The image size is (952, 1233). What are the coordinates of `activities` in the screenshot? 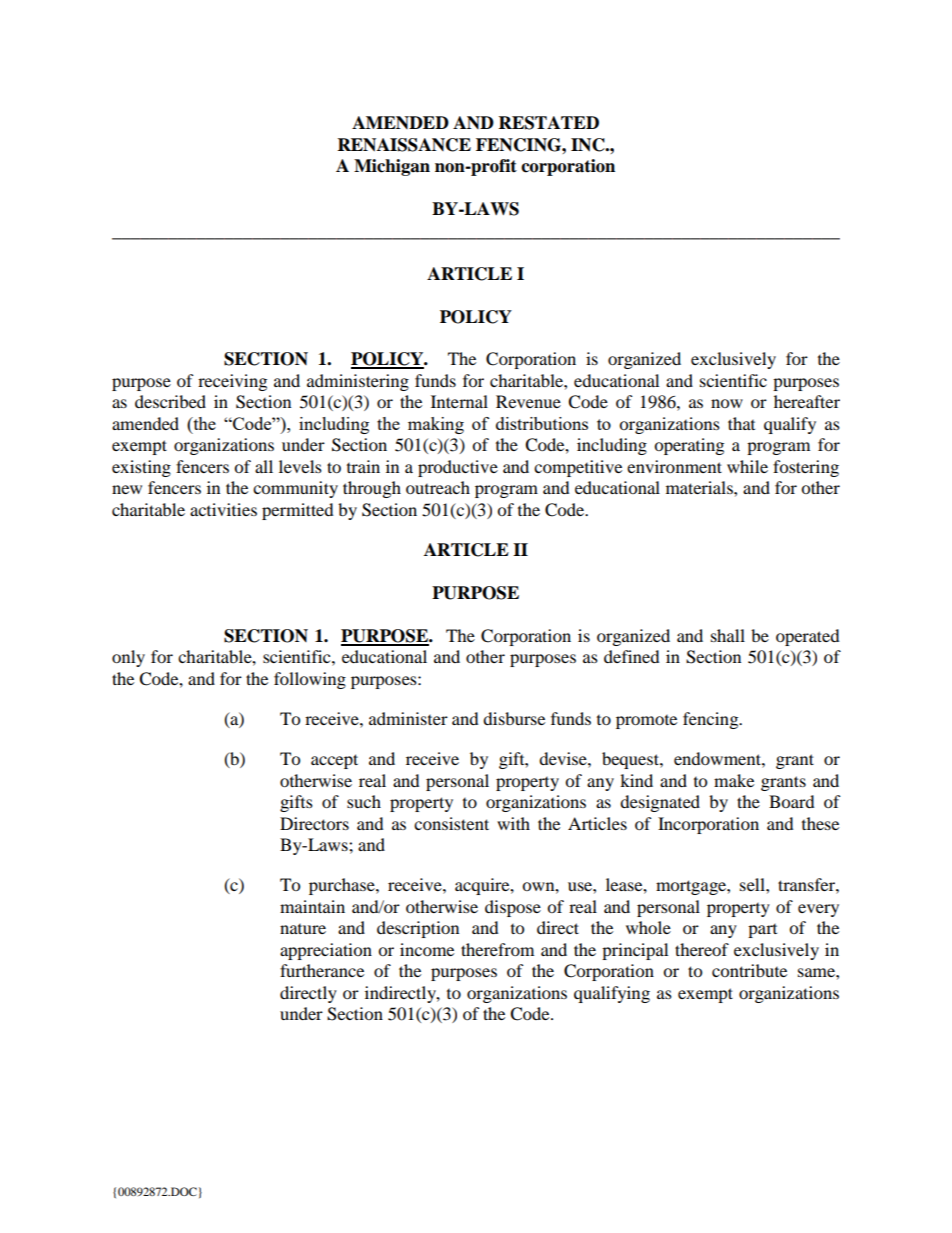 It's located at (223, 509).
